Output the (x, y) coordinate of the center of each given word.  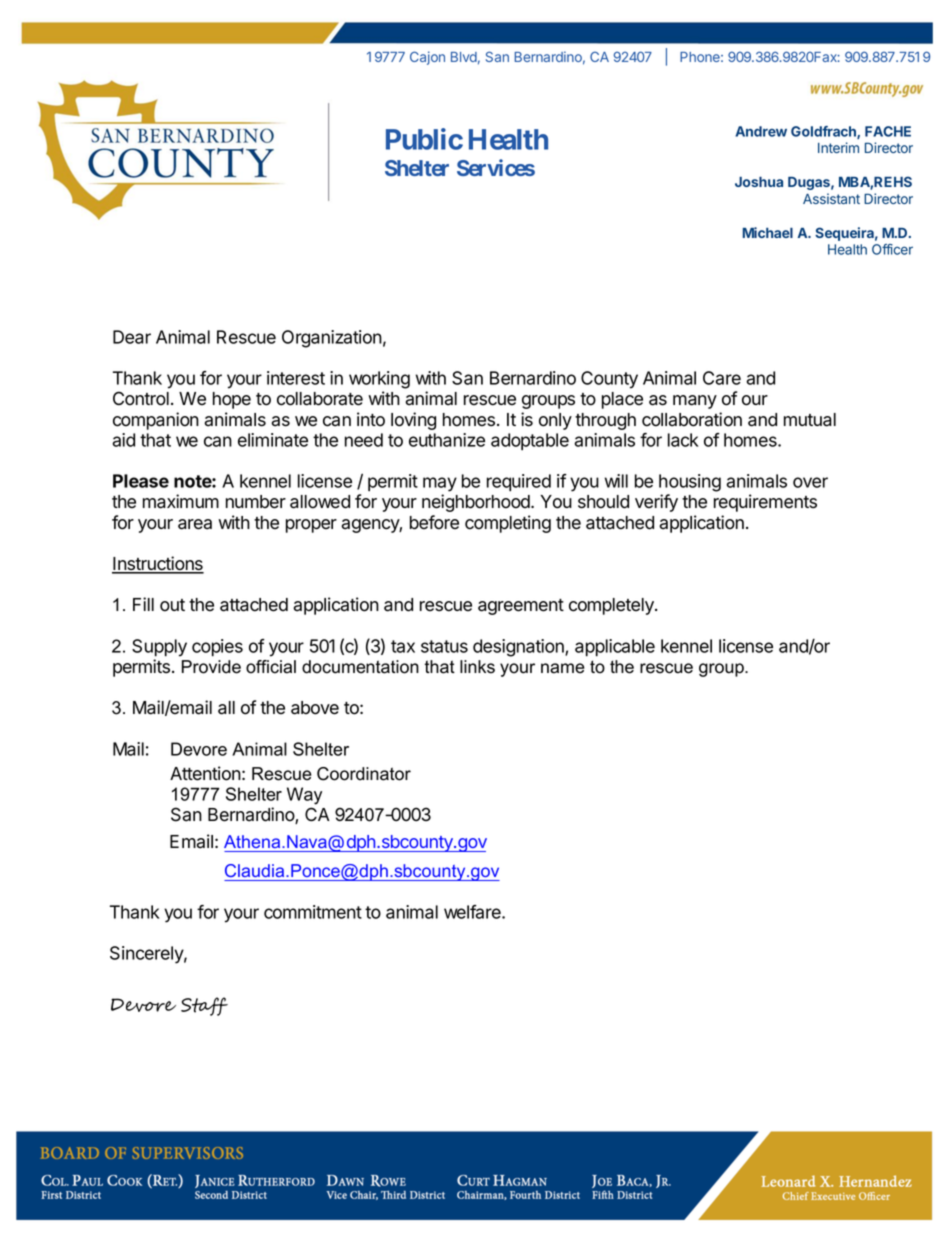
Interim (838, 147)
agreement (521, 607)
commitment (313, 912)
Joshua (759, 181)
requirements (765, 503)
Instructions (158, 564)
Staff (204, 1006)
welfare (473, 912)
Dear (132, 337)
